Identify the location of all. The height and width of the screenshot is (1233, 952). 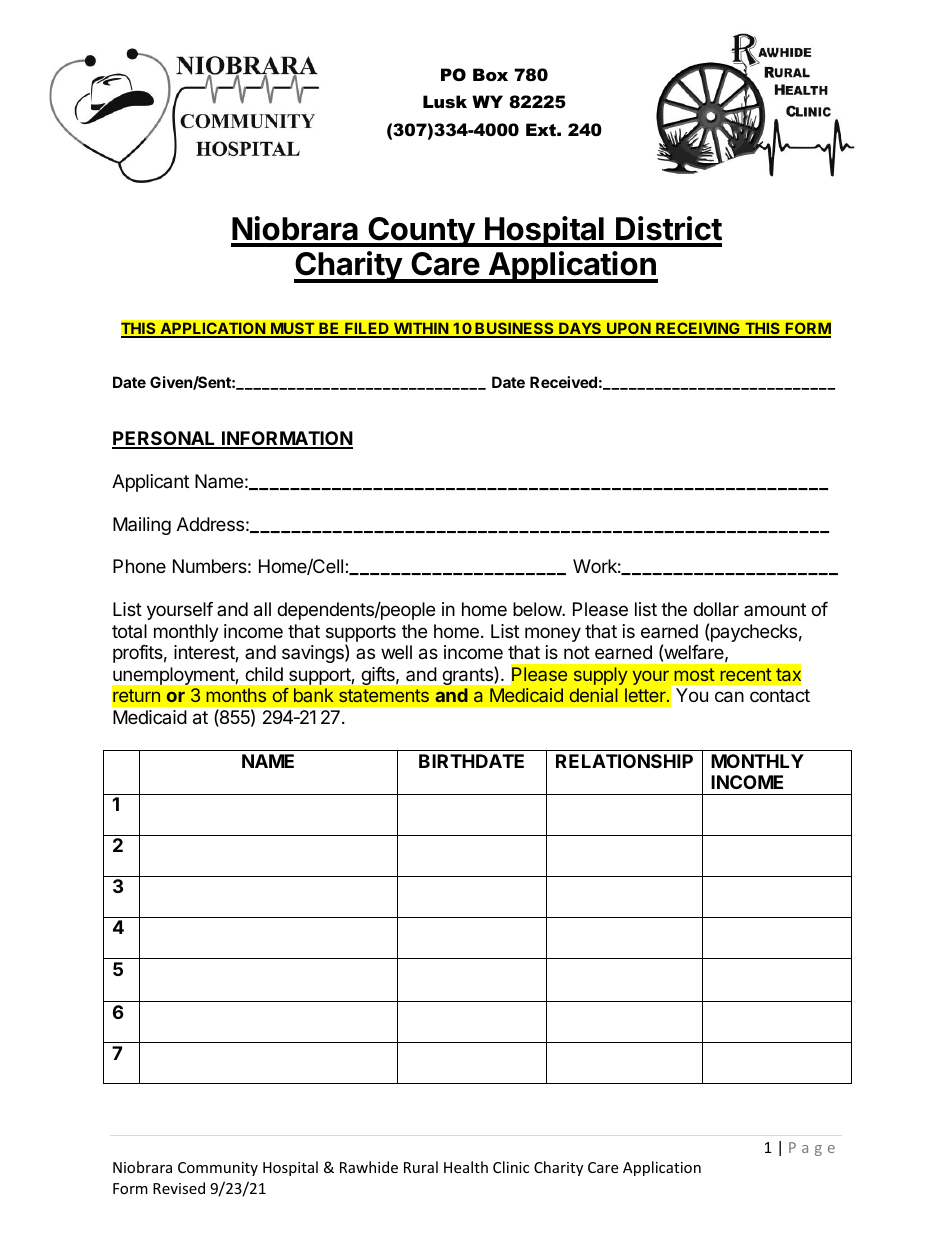
(262, 609).
